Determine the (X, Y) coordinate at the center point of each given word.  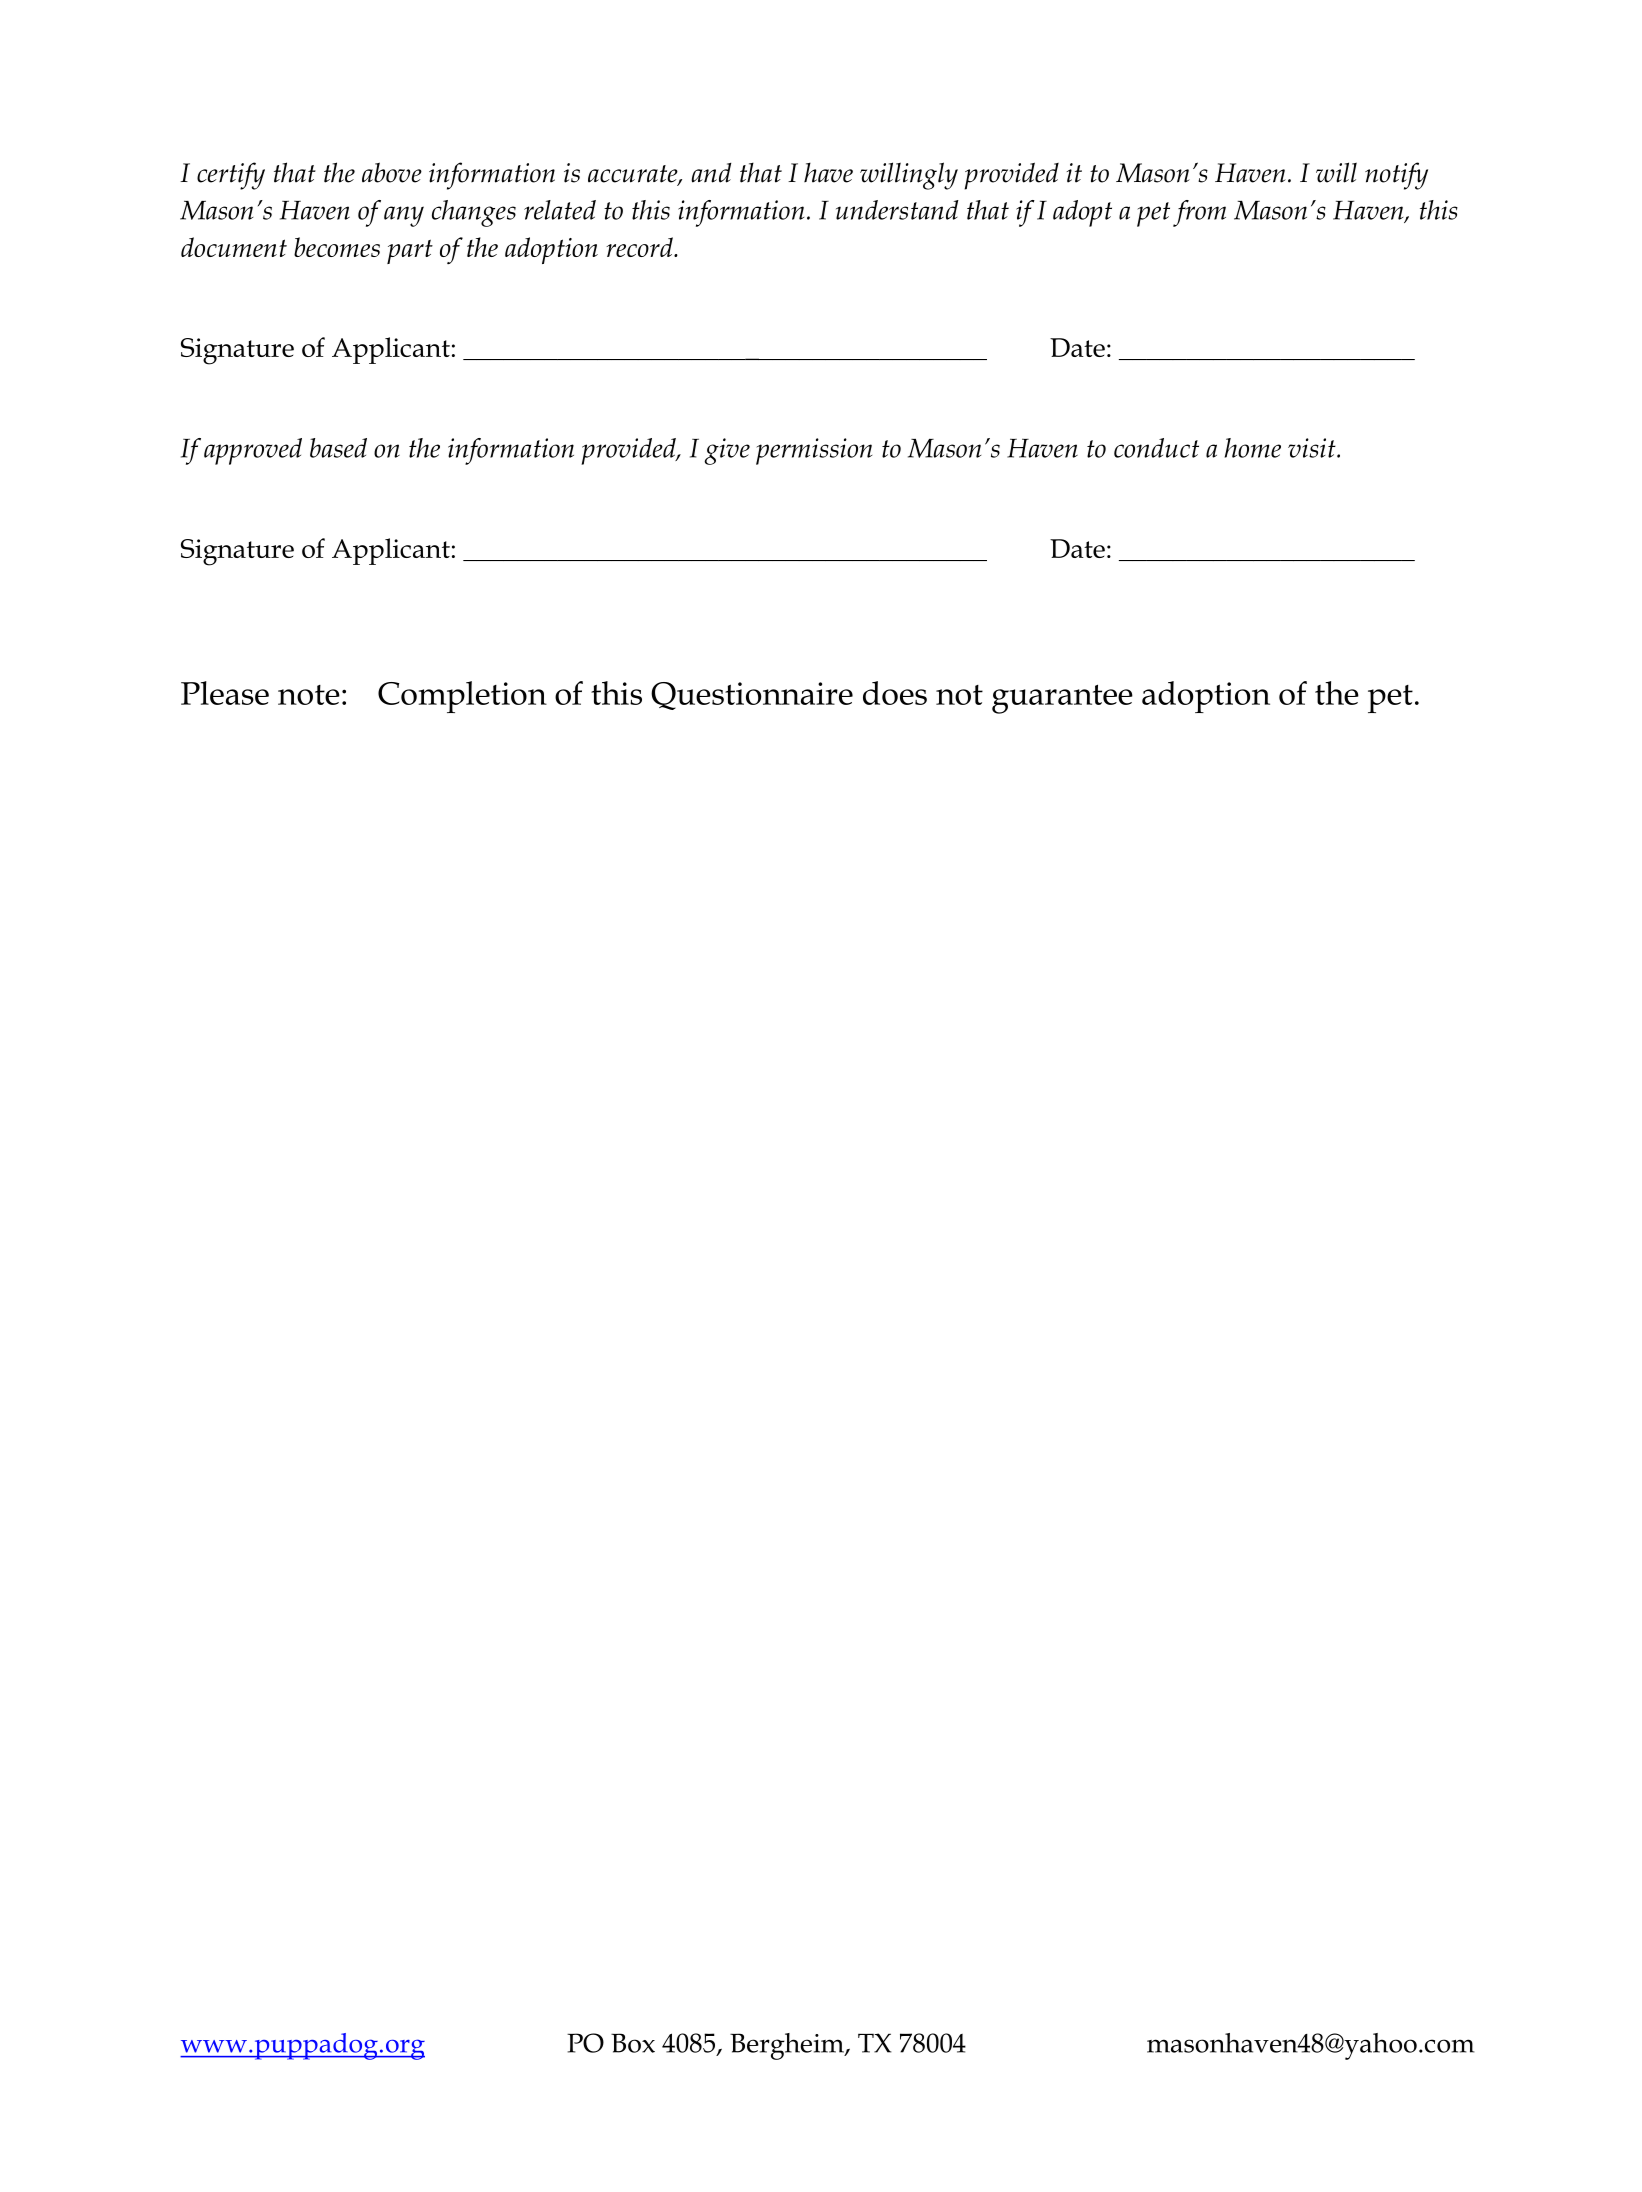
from (1199, 213)
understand (897, 210)
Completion (462, 697)
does (895, 693)
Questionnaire (752, 696)
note (309, 695)
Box (633, 2043)
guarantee (1062, 699)
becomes (337, 247)
